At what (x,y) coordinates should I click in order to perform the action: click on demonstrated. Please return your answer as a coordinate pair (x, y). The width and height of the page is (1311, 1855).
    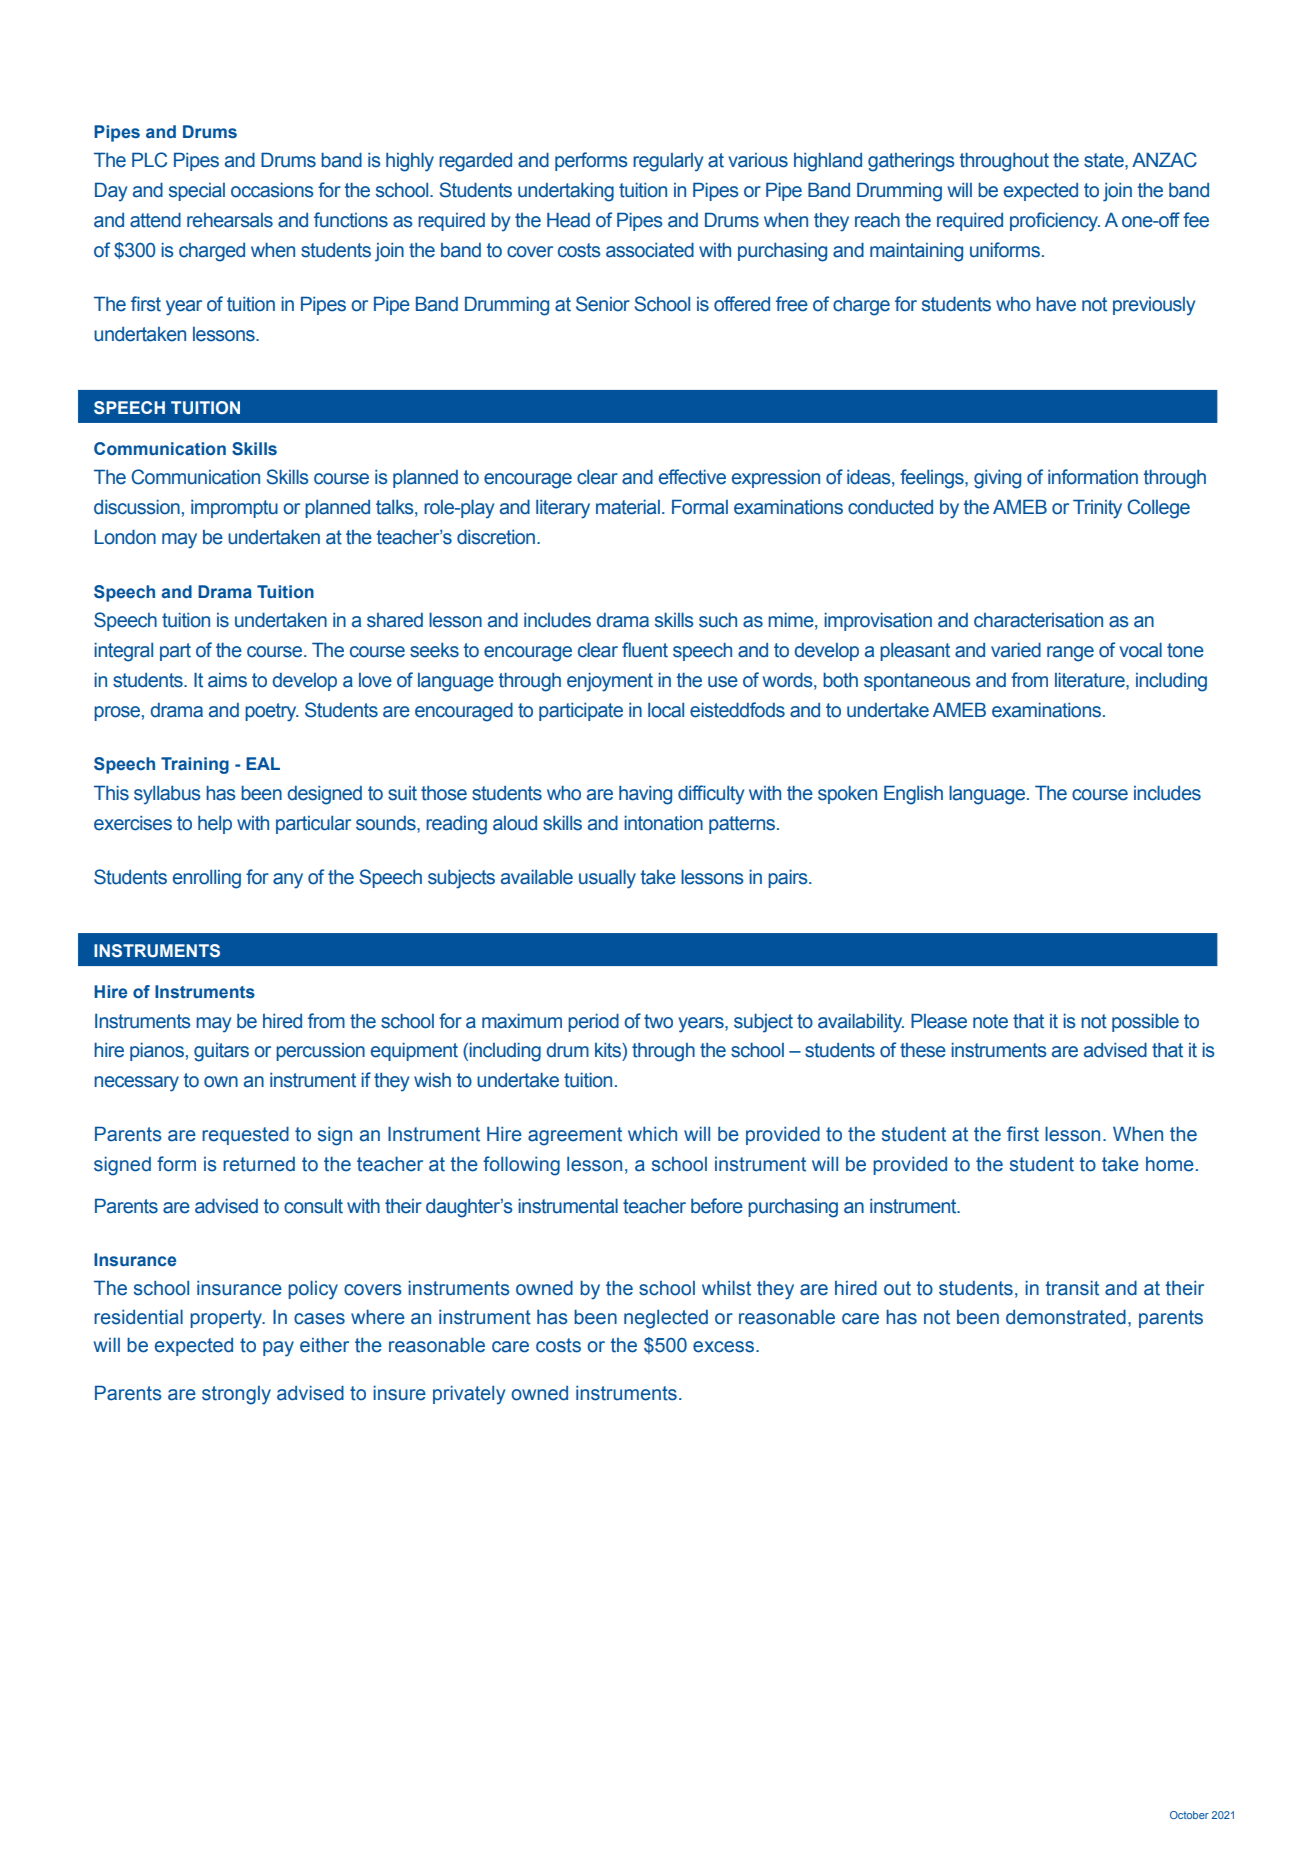
    Looking at the image, I should click on (1066, 1317).
